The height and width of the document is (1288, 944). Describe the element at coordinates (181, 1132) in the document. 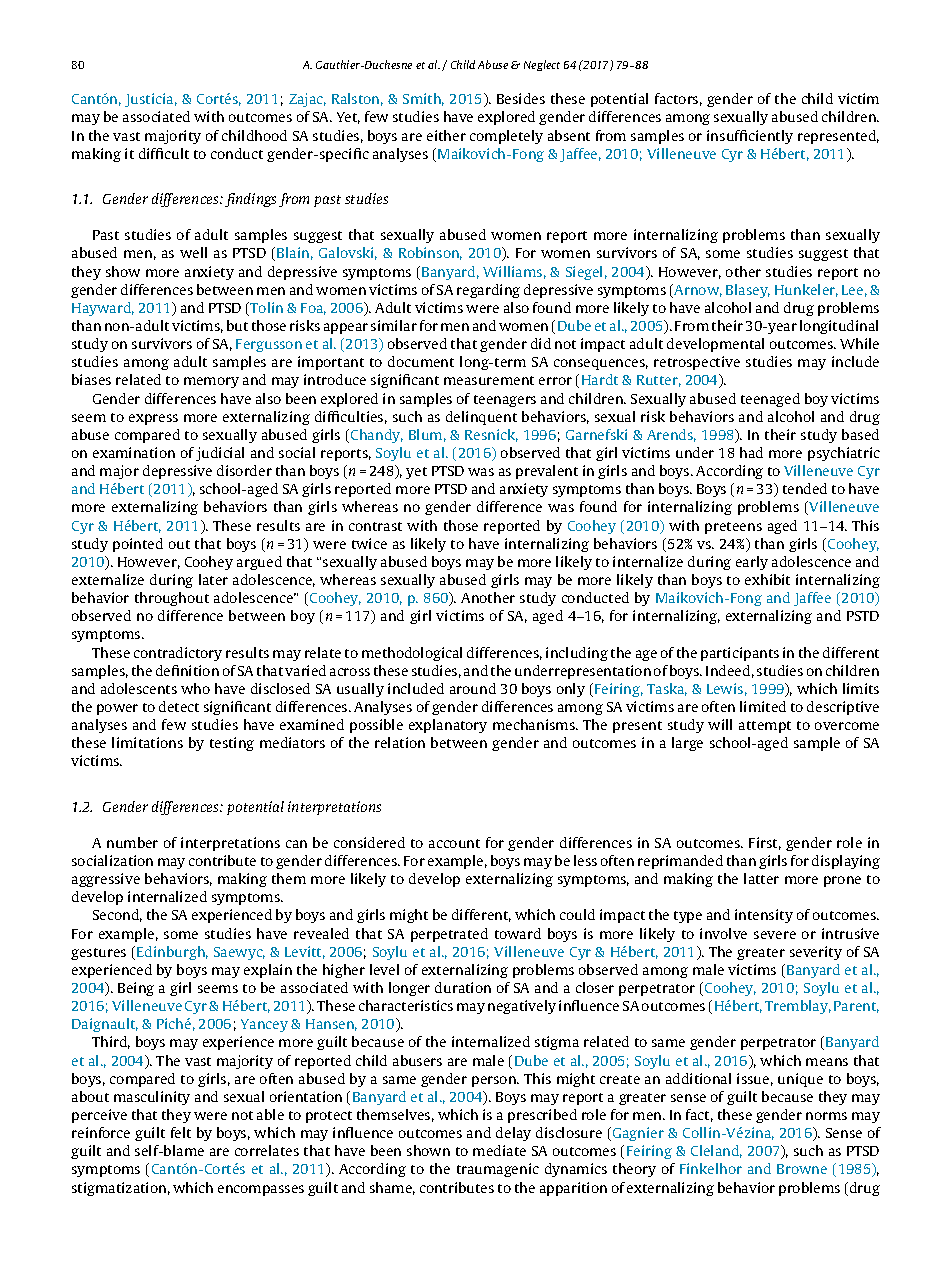

I see `felt` at that location.
